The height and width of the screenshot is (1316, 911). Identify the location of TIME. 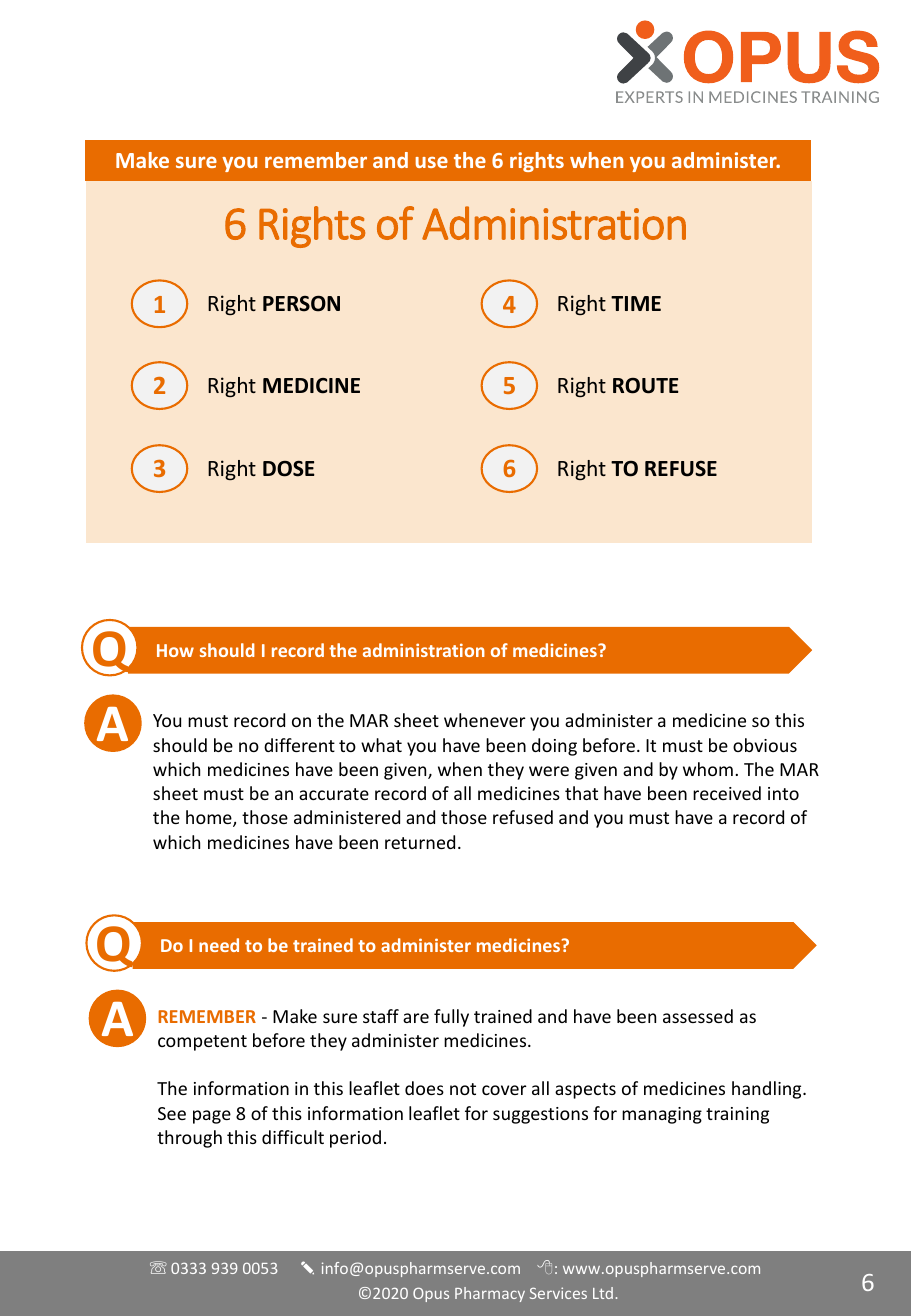
(636, 303).
